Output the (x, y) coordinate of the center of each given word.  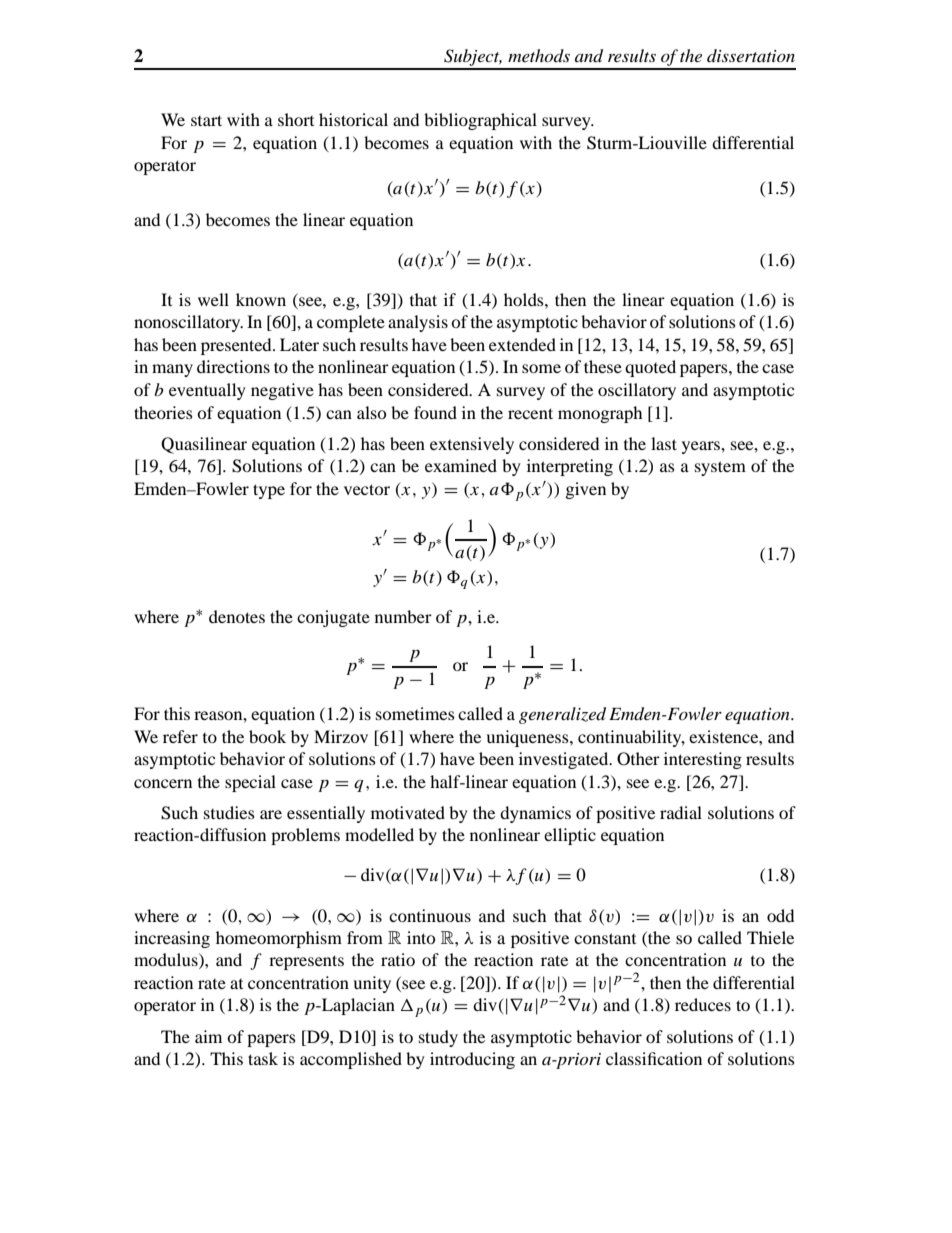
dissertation (751, 55)
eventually (207, 391)
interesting (703, 760)
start (206, 120)
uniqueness (528, 738)
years (702, 447)
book (267, 736)
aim (208, 1036)
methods (539, 55)
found (435, 412)
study (438, 1038)
